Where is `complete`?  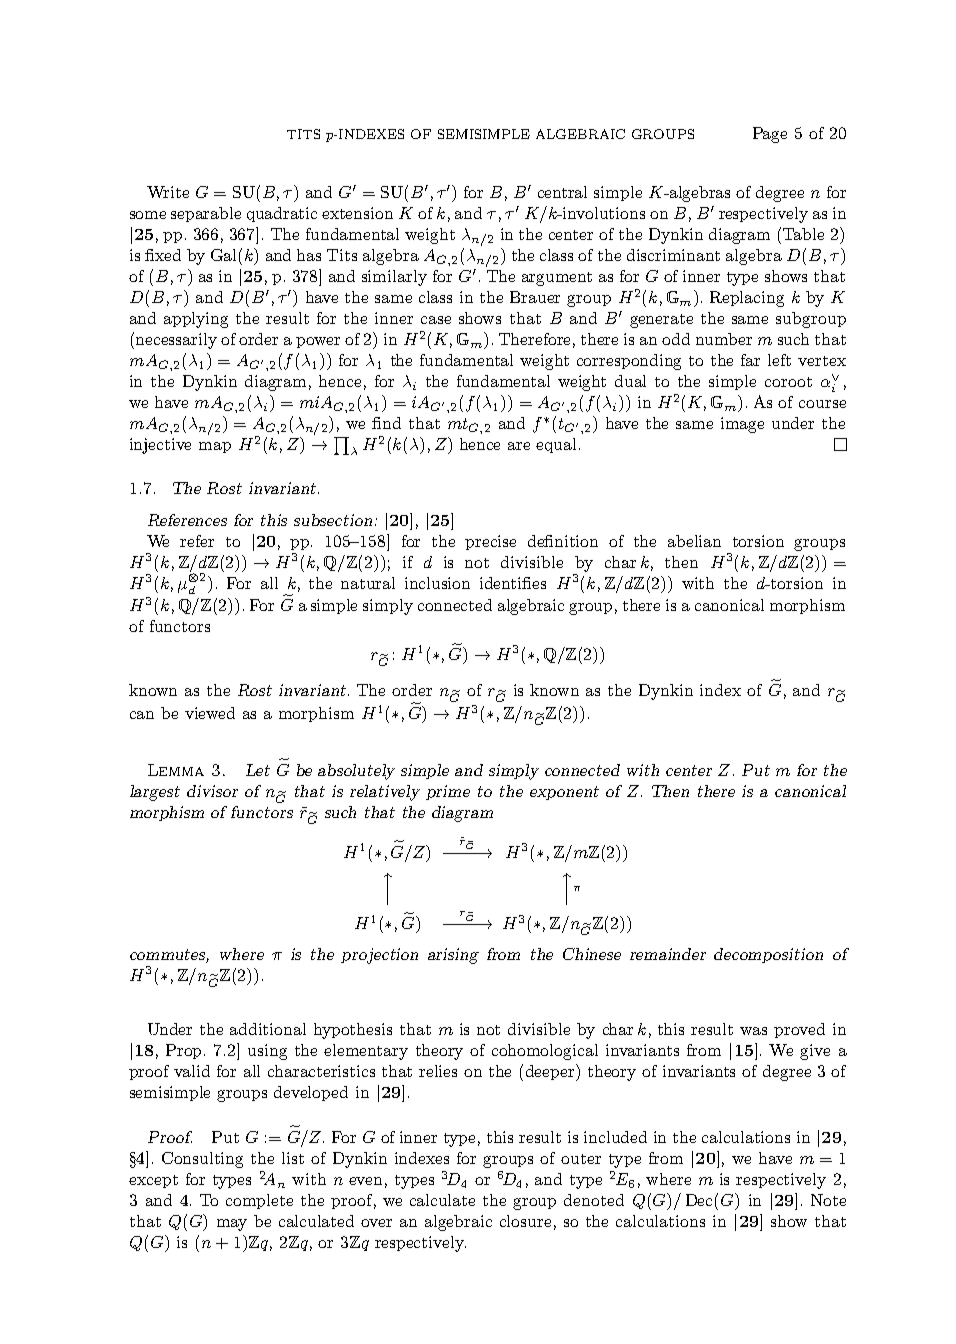
complete is located at coordinates (259, 1201).
